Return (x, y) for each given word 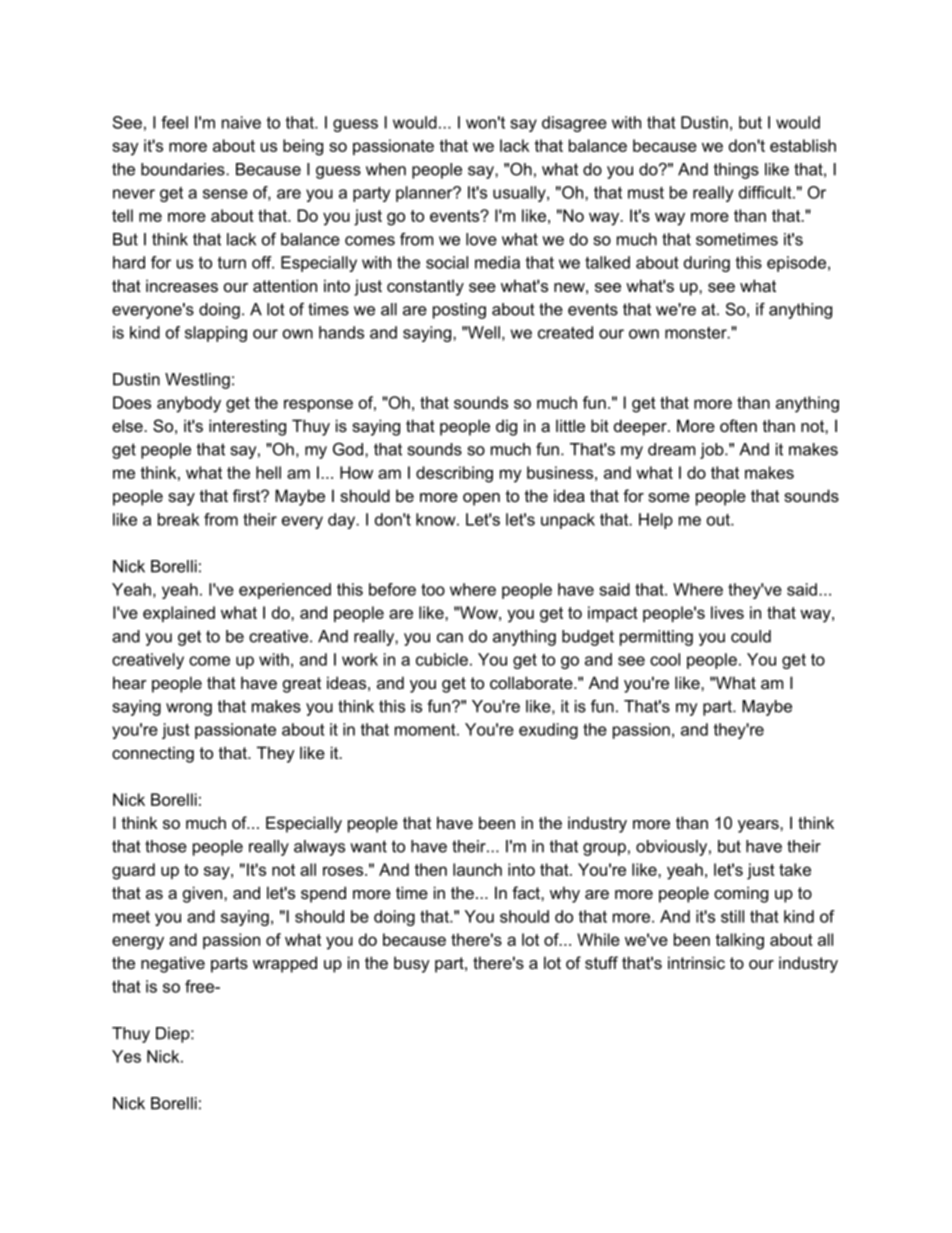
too (433, 590)
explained (179, 614)
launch (477, 869)
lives (727, 612)
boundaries (184, 169)
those (166, 846)
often (738, 425)
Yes (126, 1056)
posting (459, 311)
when (386, 169)
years (759, 826)
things (736, 171)
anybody (189, 404)
